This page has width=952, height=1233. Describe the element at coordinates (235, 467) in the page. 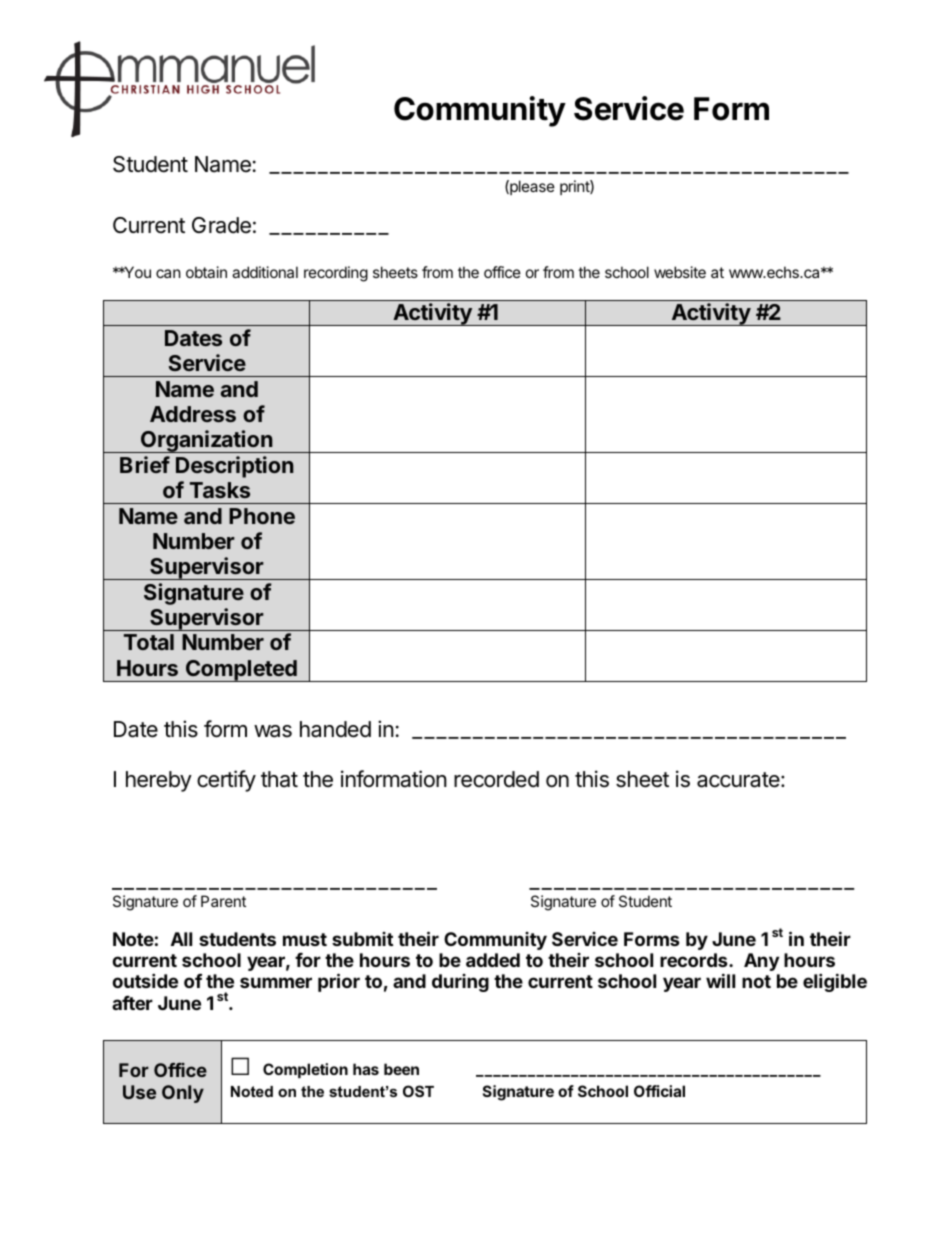

I see `Description` at that location.
